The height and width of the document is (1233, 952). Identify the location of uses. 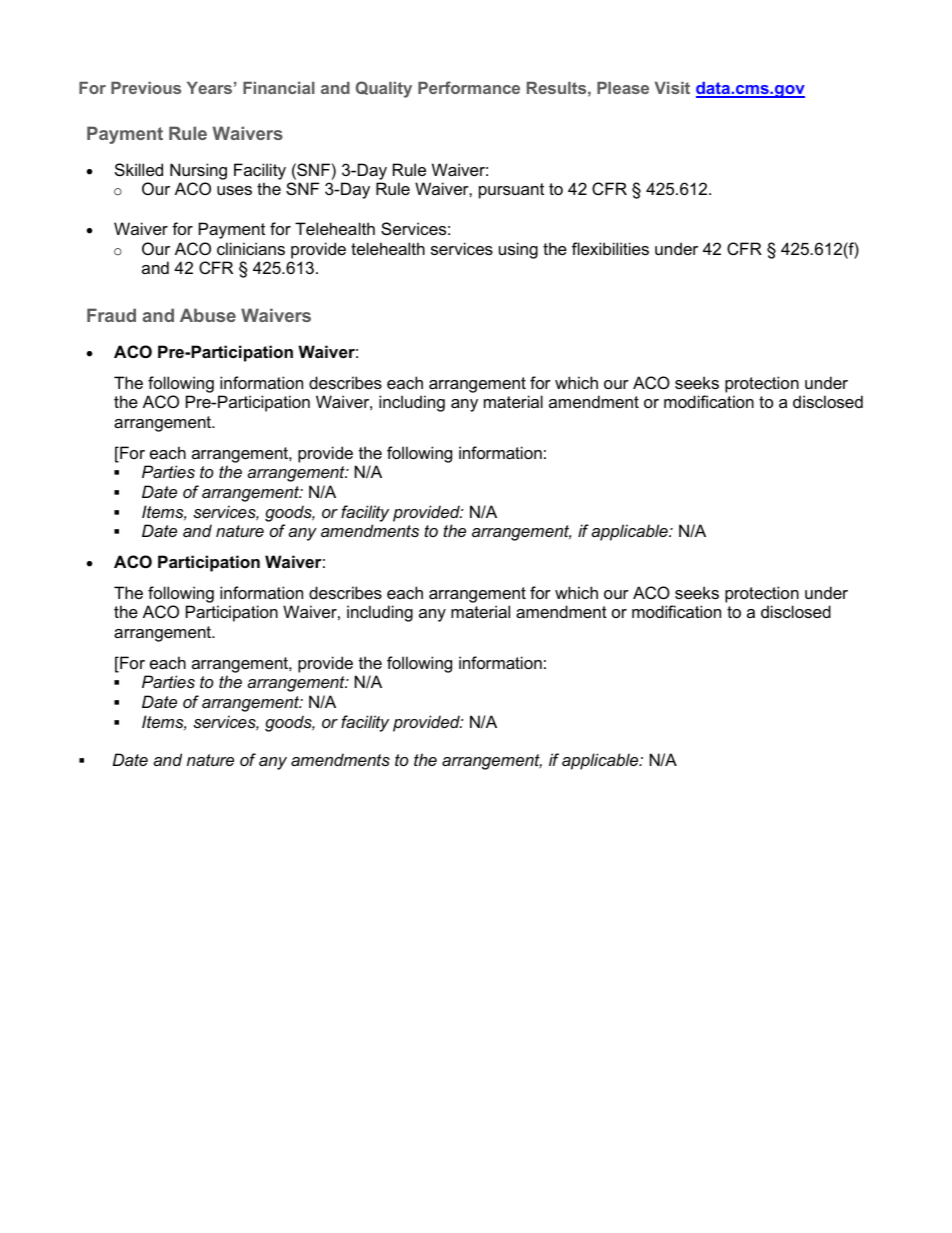
(234, 190).
